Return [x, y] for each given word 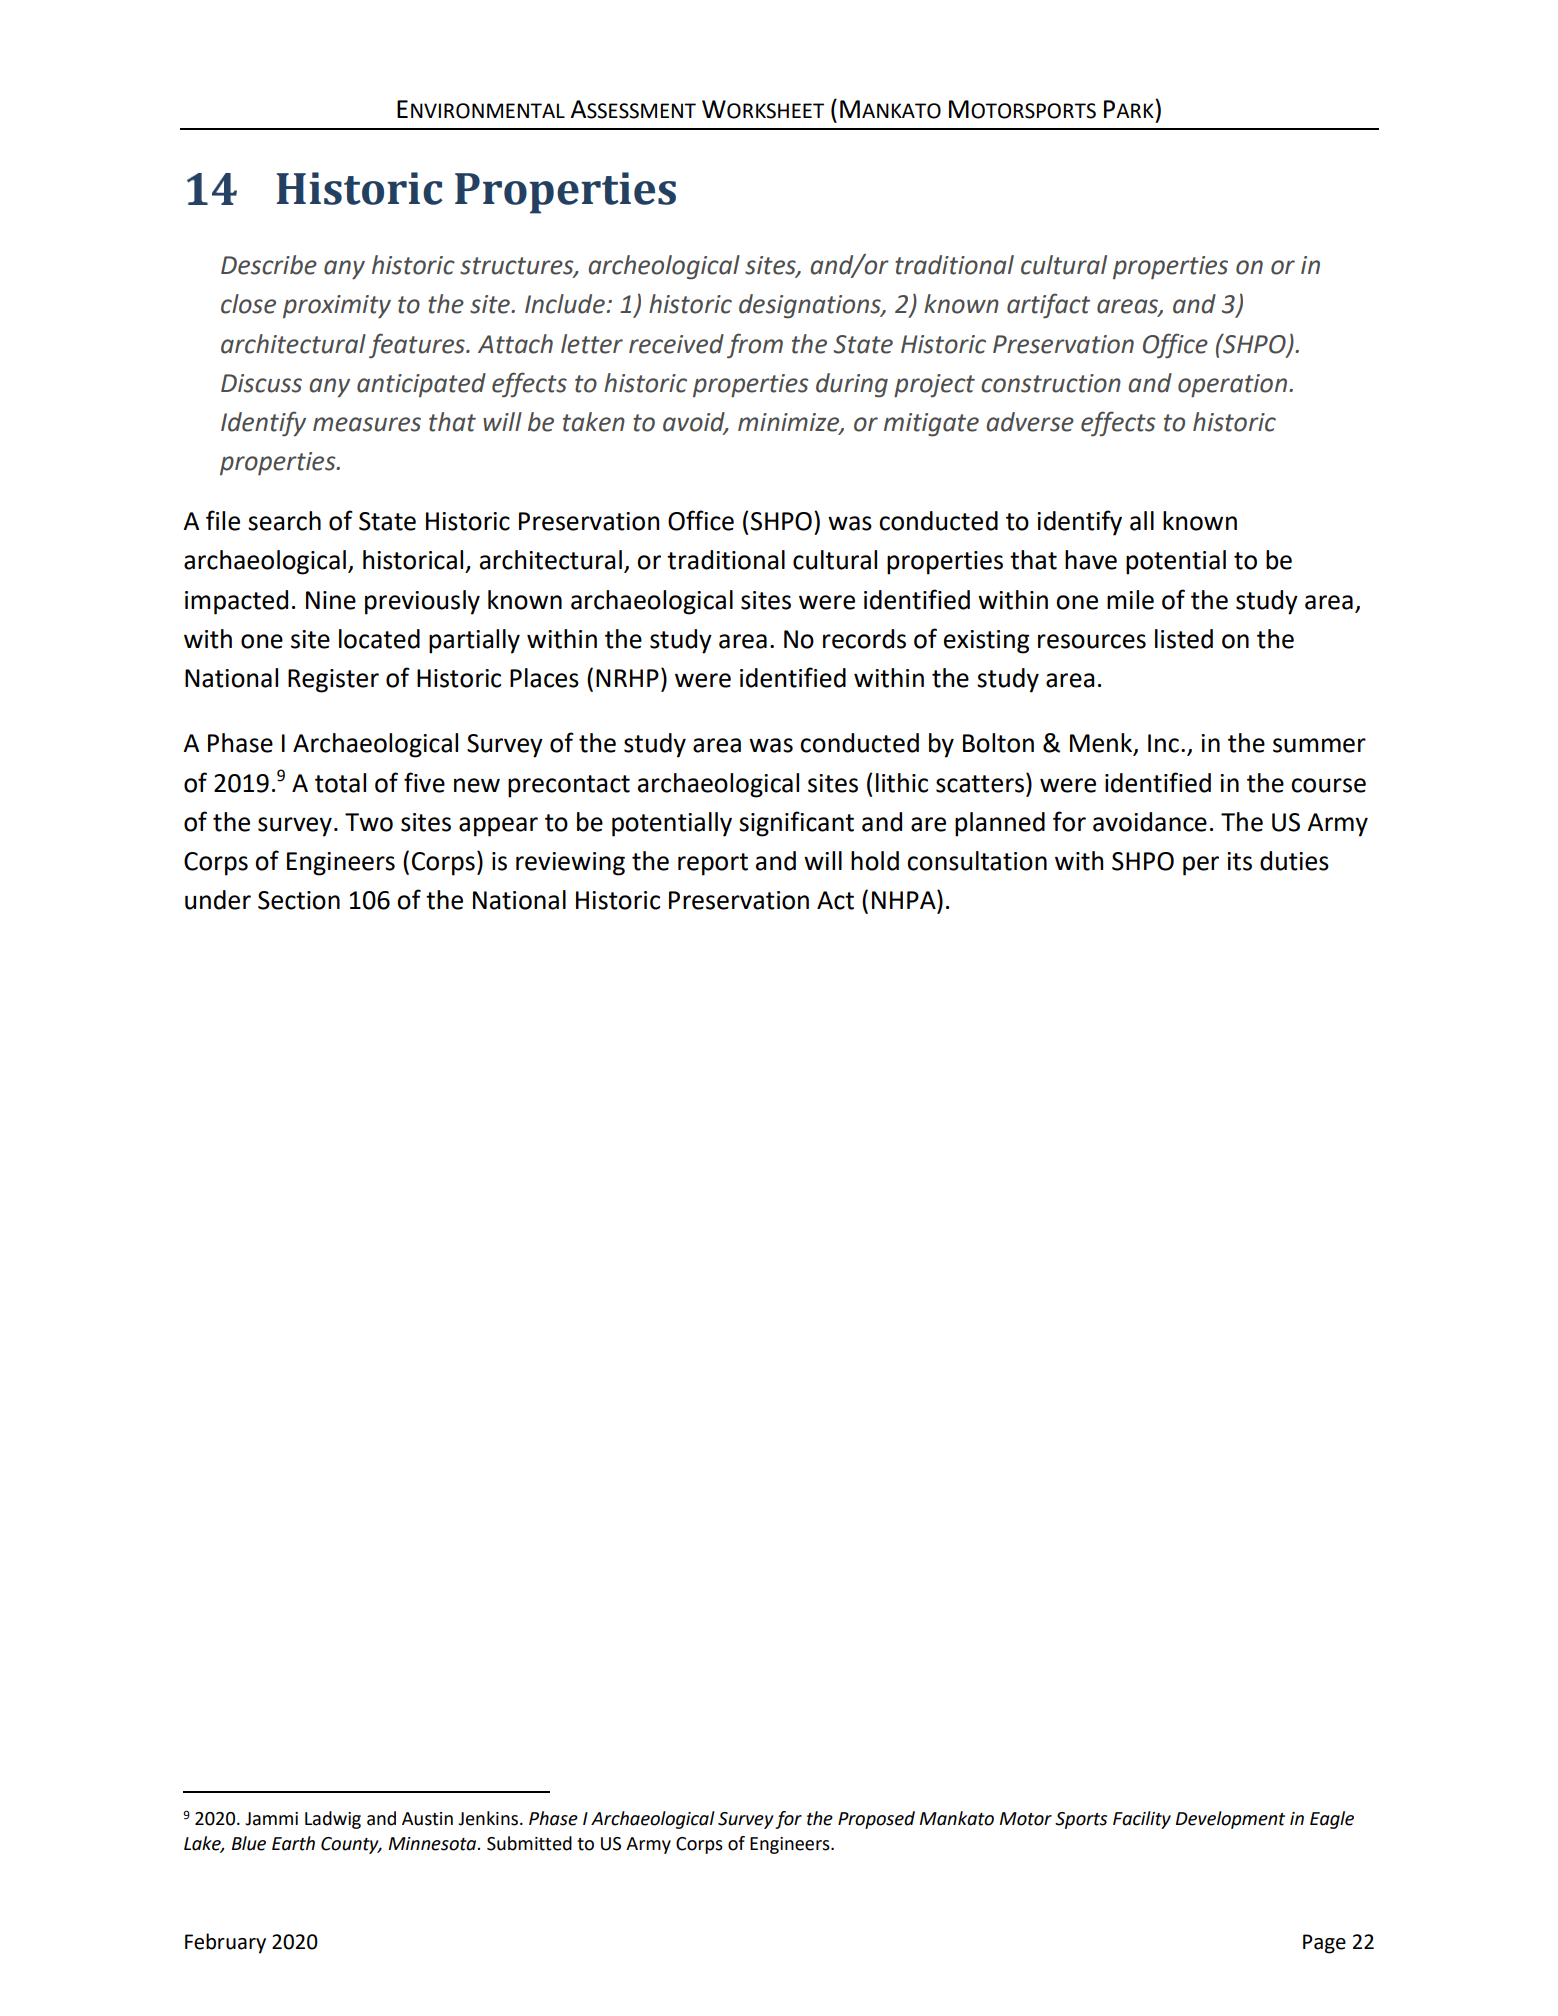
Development [1230, 1820]
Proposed [876, 1820]
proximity [337, 307]
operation [1232, 386]
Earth [293, 1843]
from [755, 346]
